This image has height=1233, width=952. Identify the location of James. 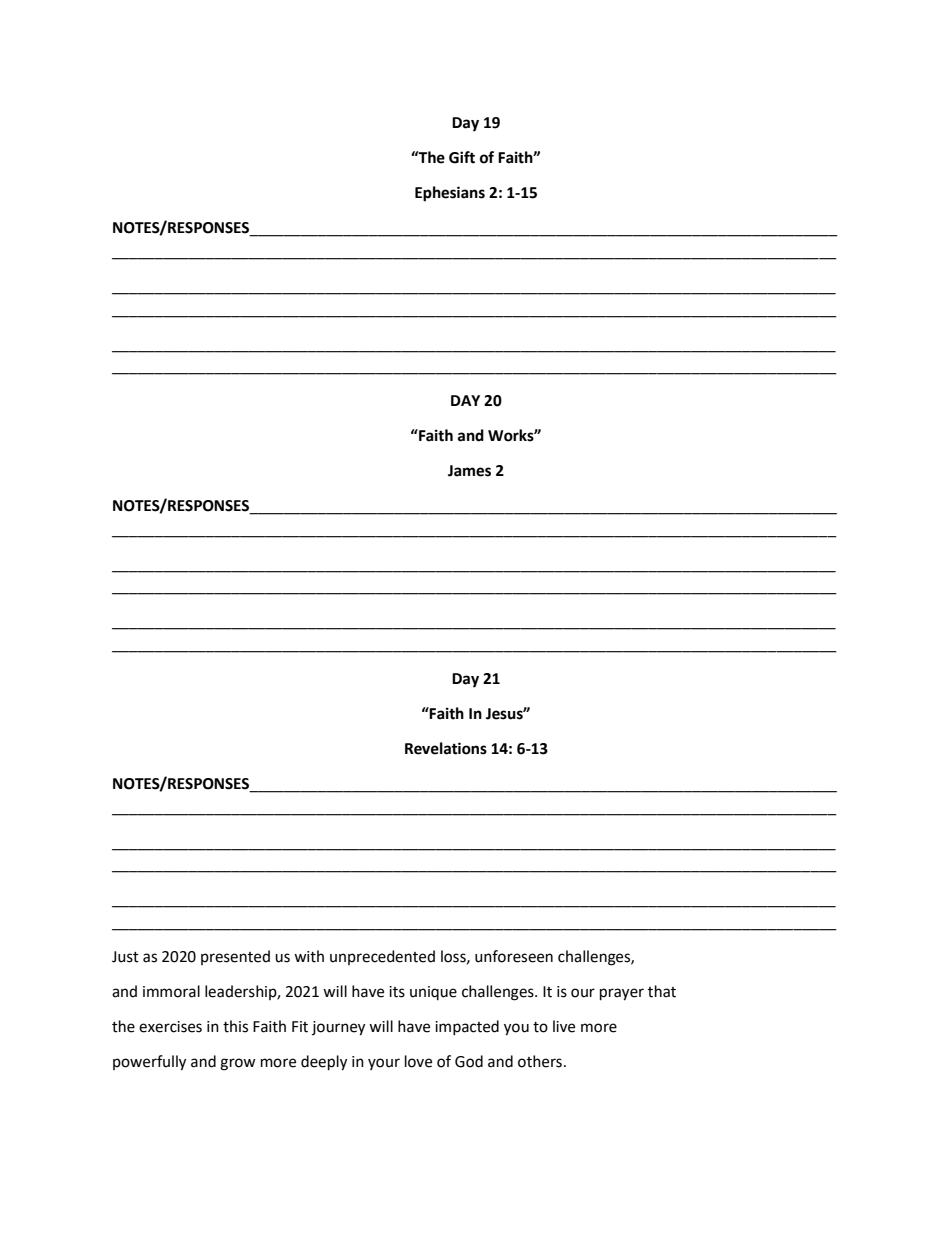
(469, 471).
